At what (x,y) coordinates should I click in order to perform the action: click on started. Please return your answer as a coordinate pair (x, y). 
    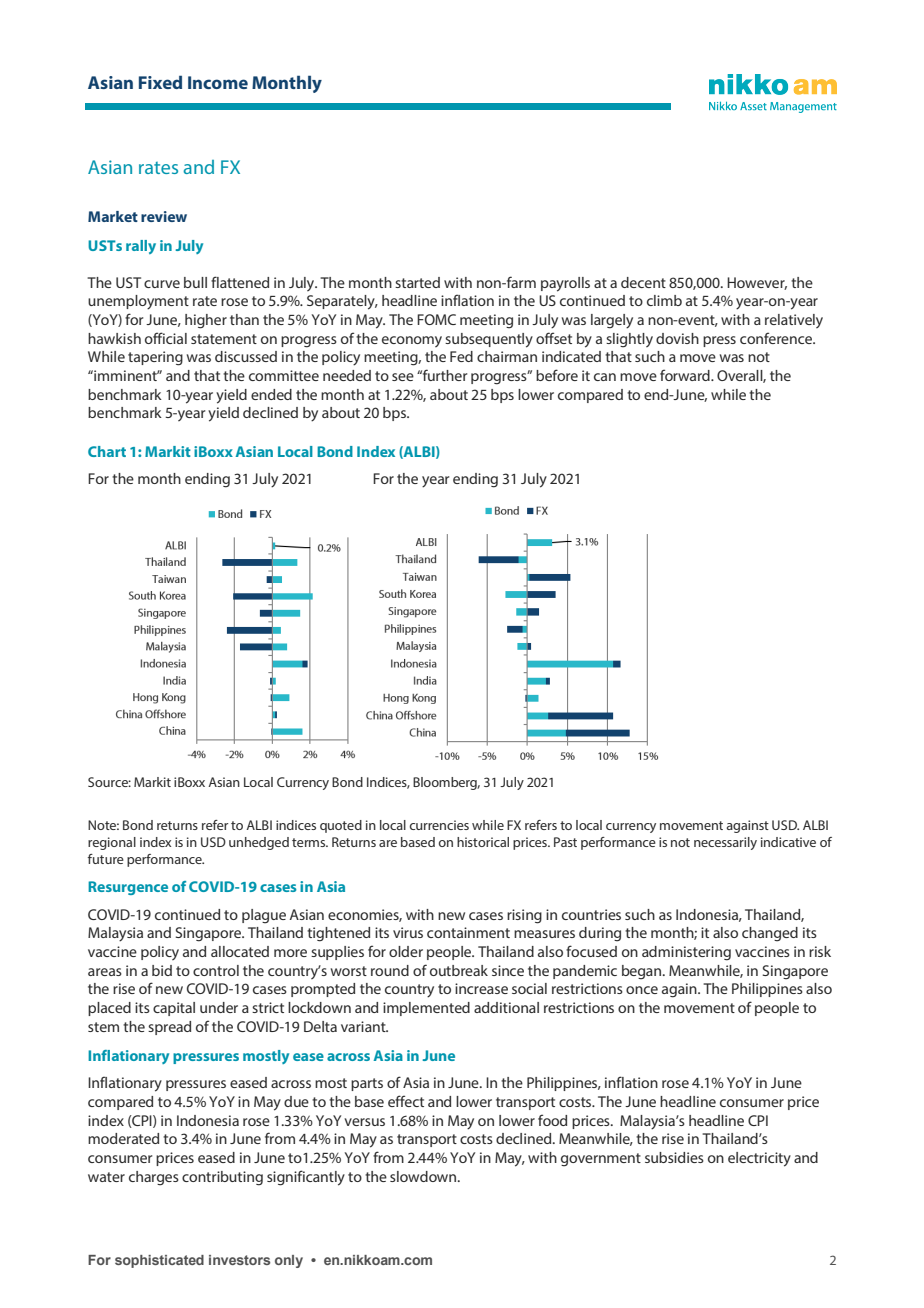
    Looking at the image, I should click on (417, 282).
